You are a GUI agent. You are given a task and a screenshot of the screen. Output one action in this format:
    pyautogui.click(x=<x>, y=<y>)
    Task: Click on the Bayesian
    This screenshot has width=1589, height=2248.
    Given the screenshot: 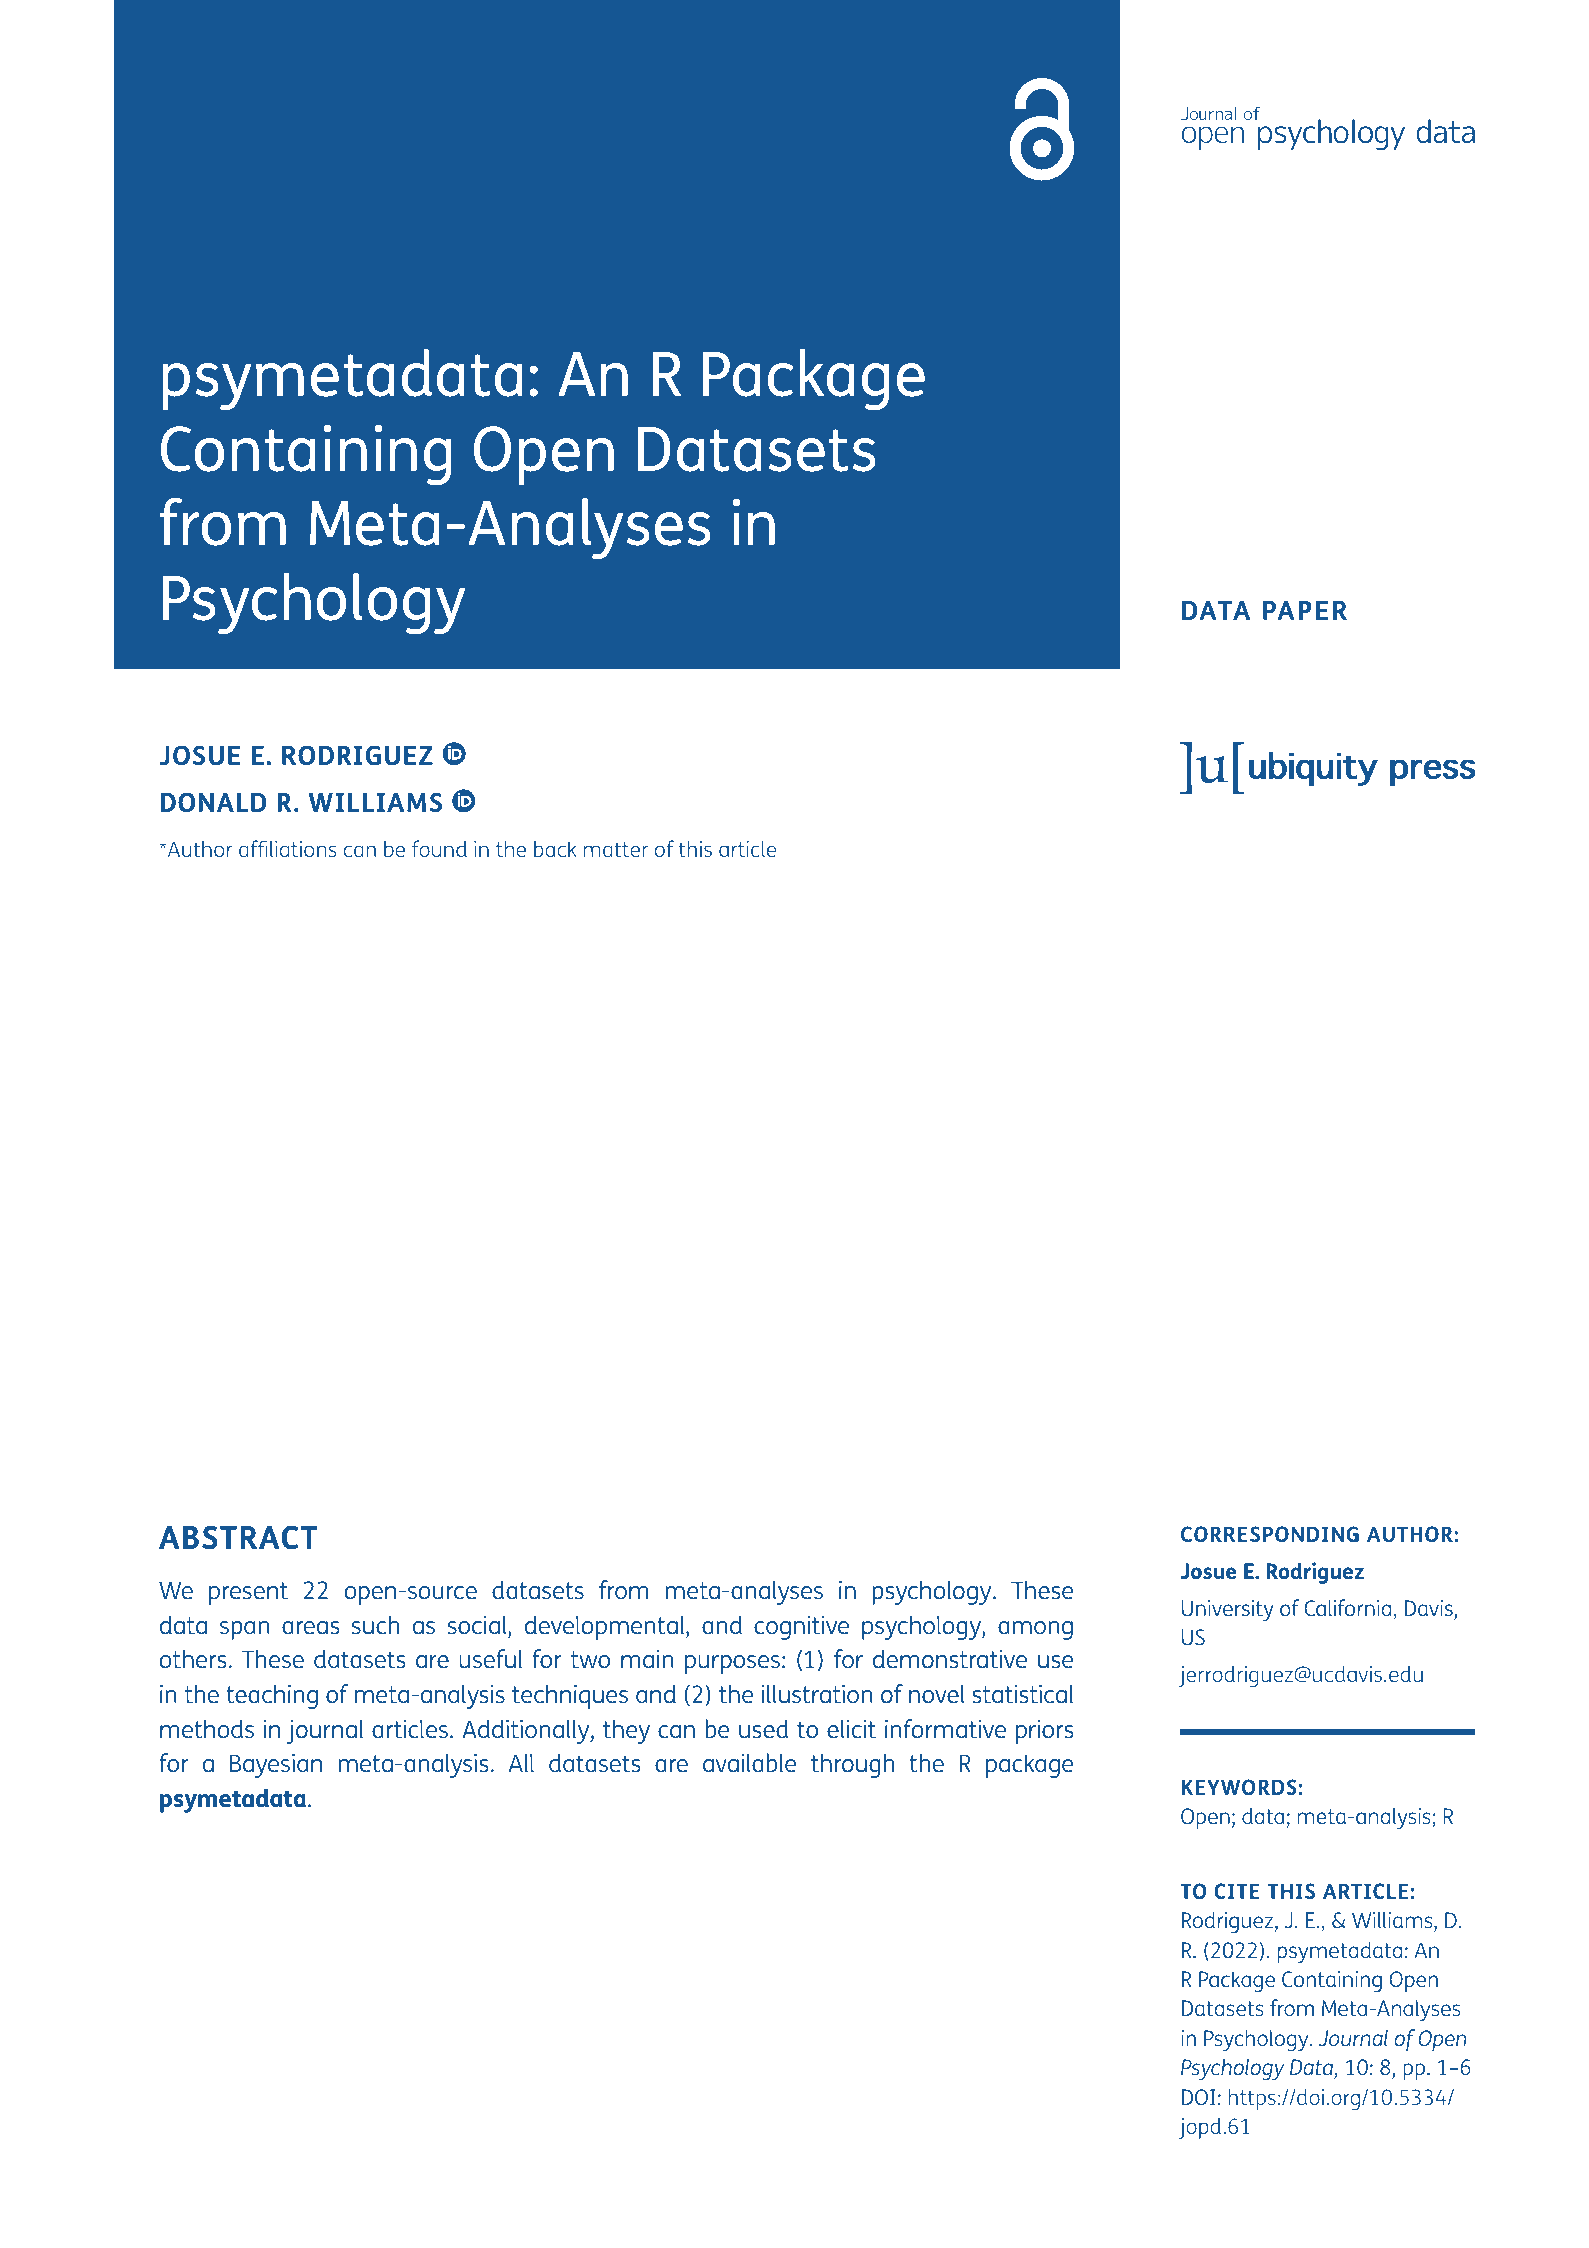 What is the action you would take?
    pyautogui.click(x=276, y=1765)
